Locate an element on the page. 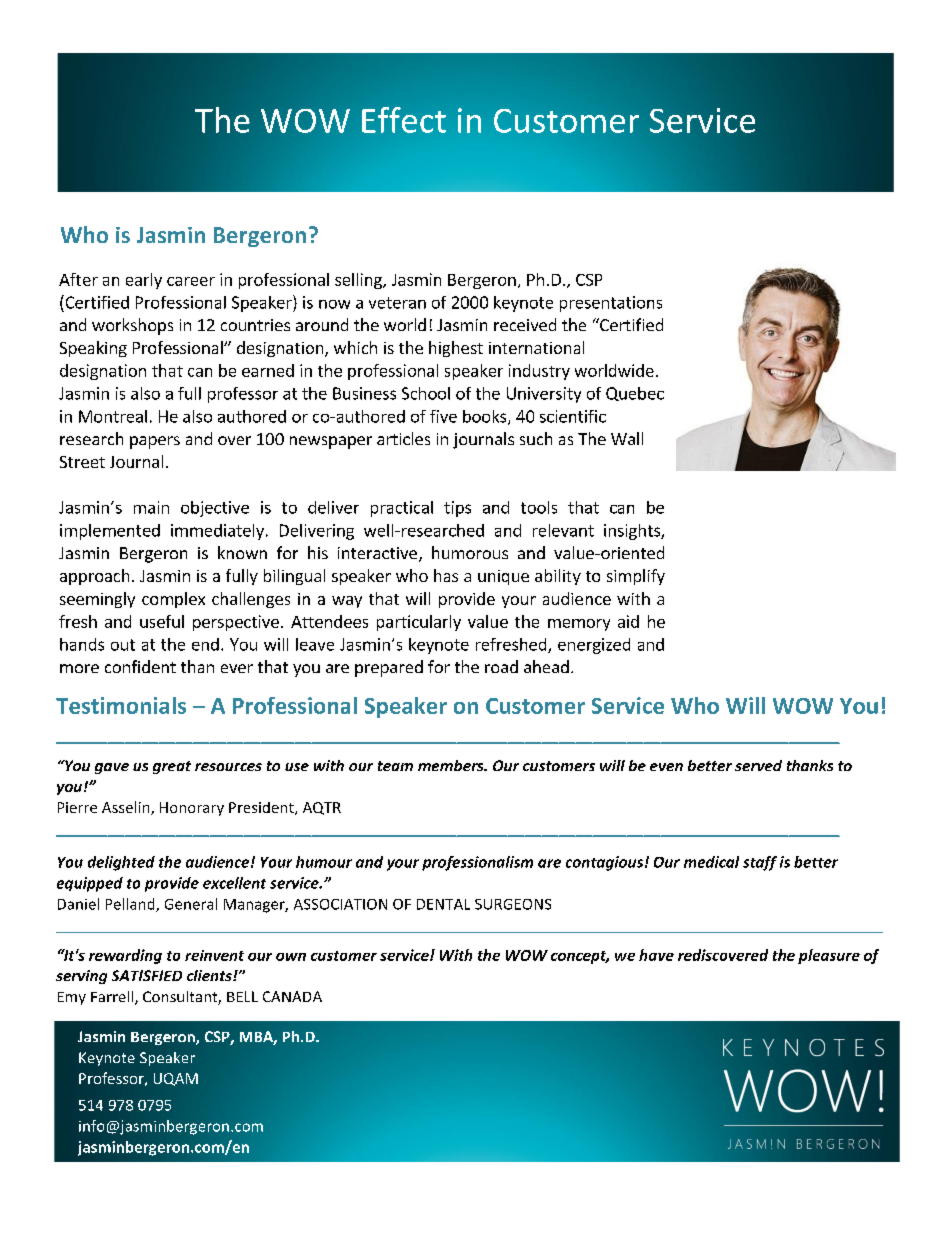 This document has height=1233, width=952. have is located at coordinates (656, 955).
